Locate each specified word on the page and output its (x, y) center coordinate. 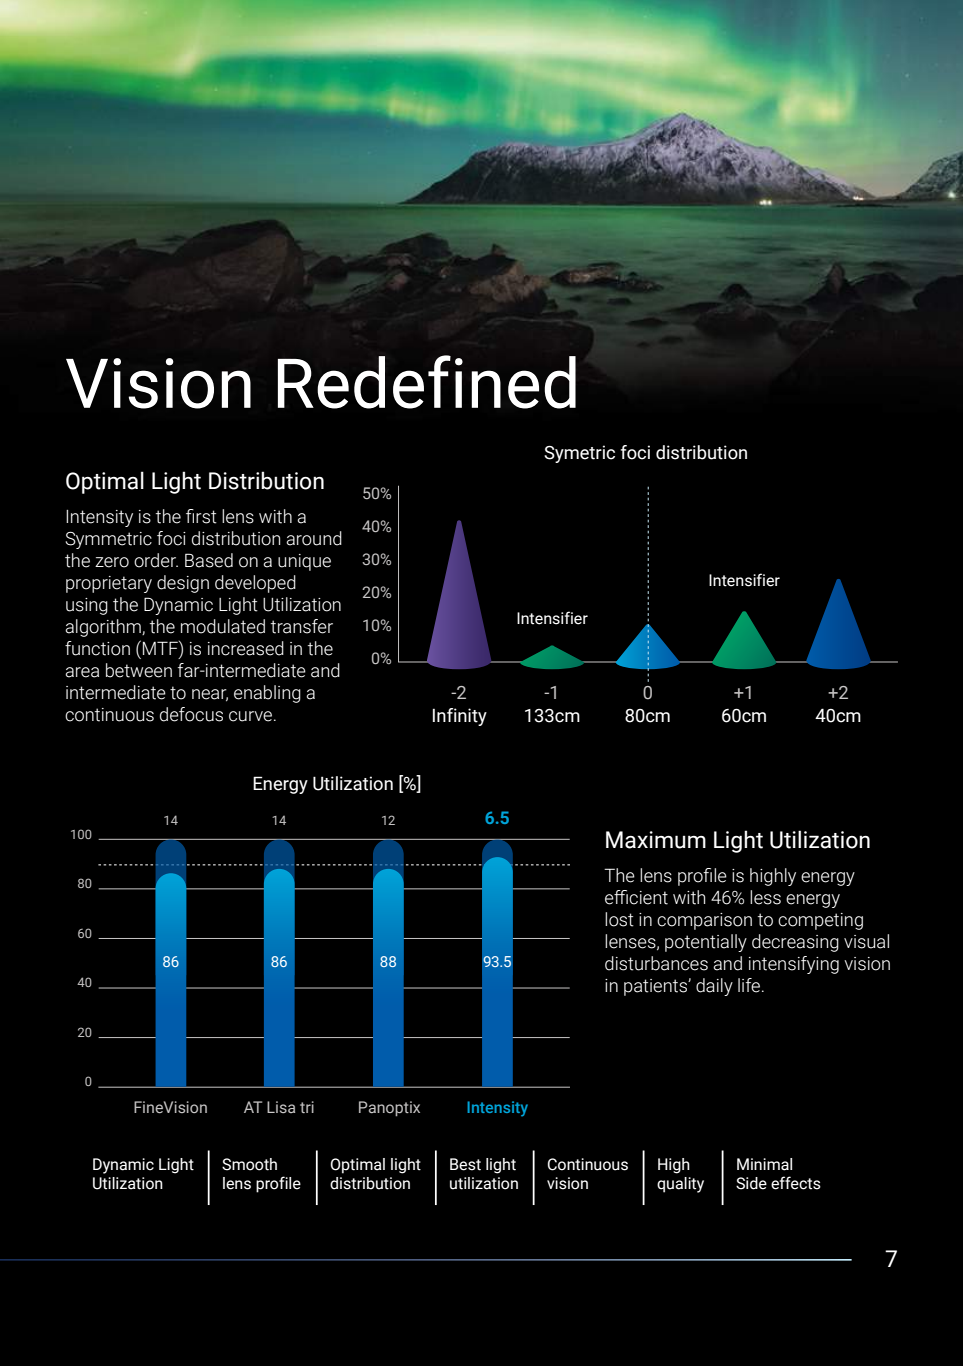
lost (619, 919)
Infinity (460, 717)
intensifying (794, 965)
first (201, 516)
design (183, 584)
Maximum (656, 840)
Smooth (249, 1164)
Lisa (281, 1107)
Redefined (427, 382)
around (314, 538)
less (765, 897)
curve (250, 716)
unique (304, 562)
